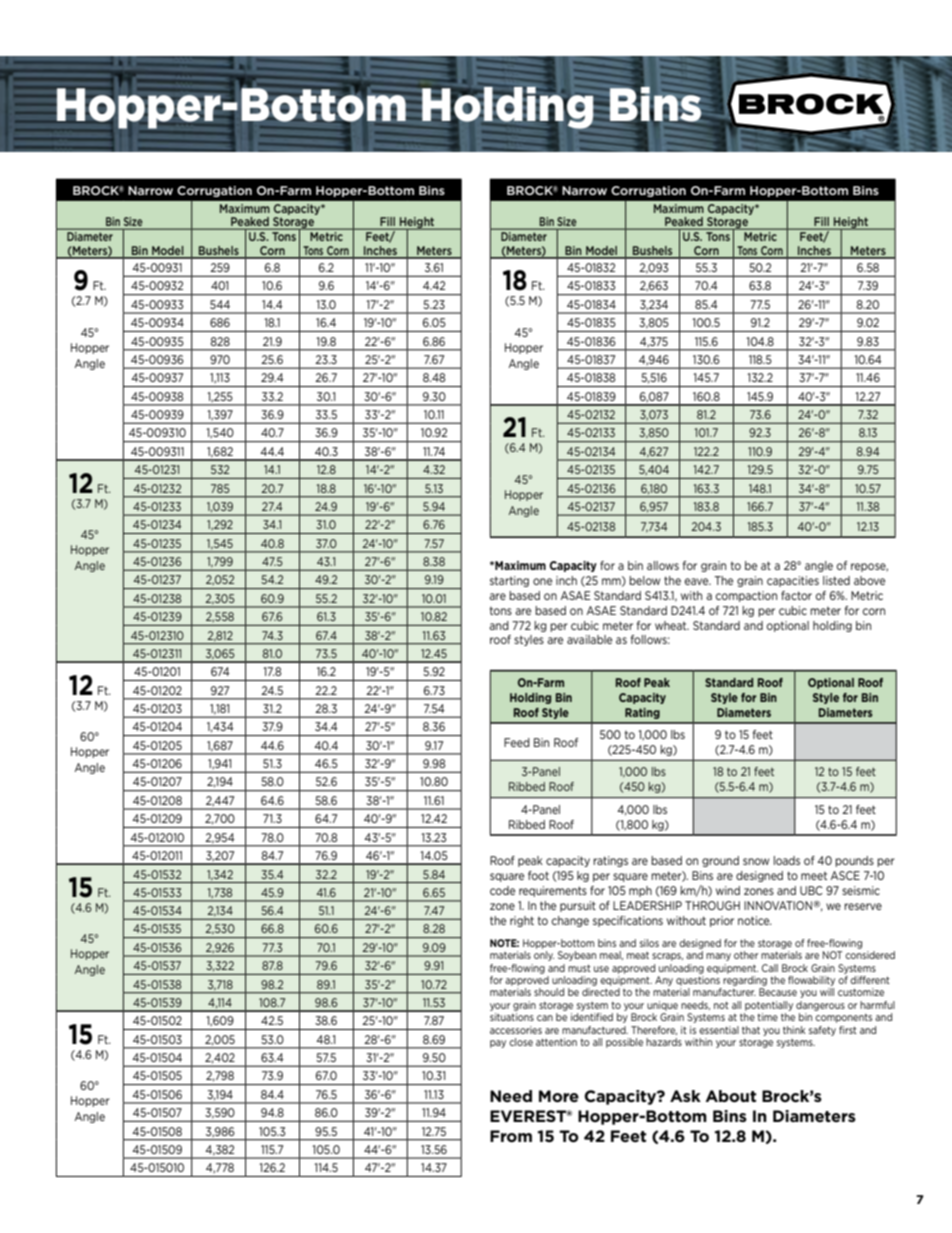 This document has width=952, height=1233. I want to click on More, so click(559, 1096).
